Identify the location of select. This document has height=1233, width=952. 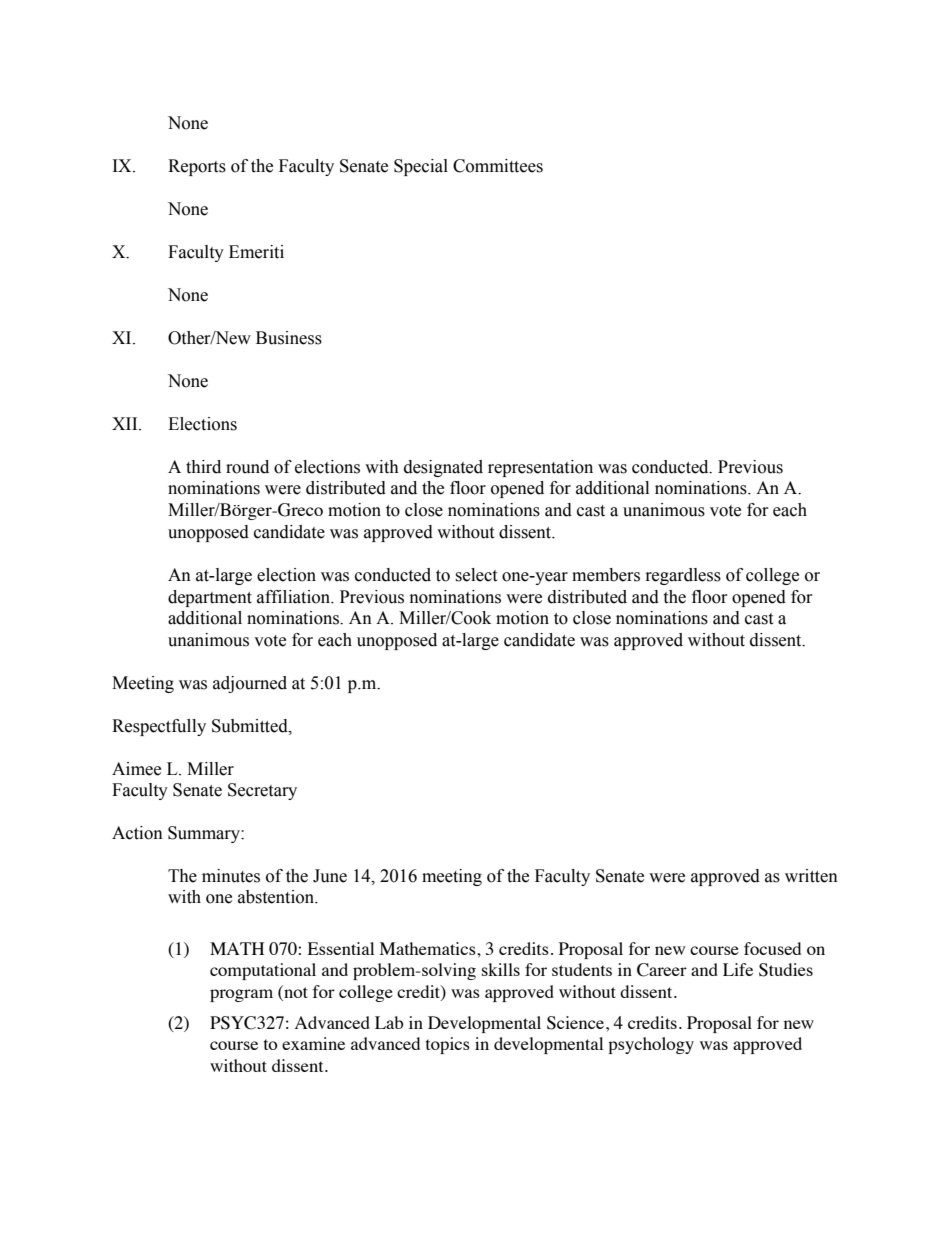
(476, 575).
